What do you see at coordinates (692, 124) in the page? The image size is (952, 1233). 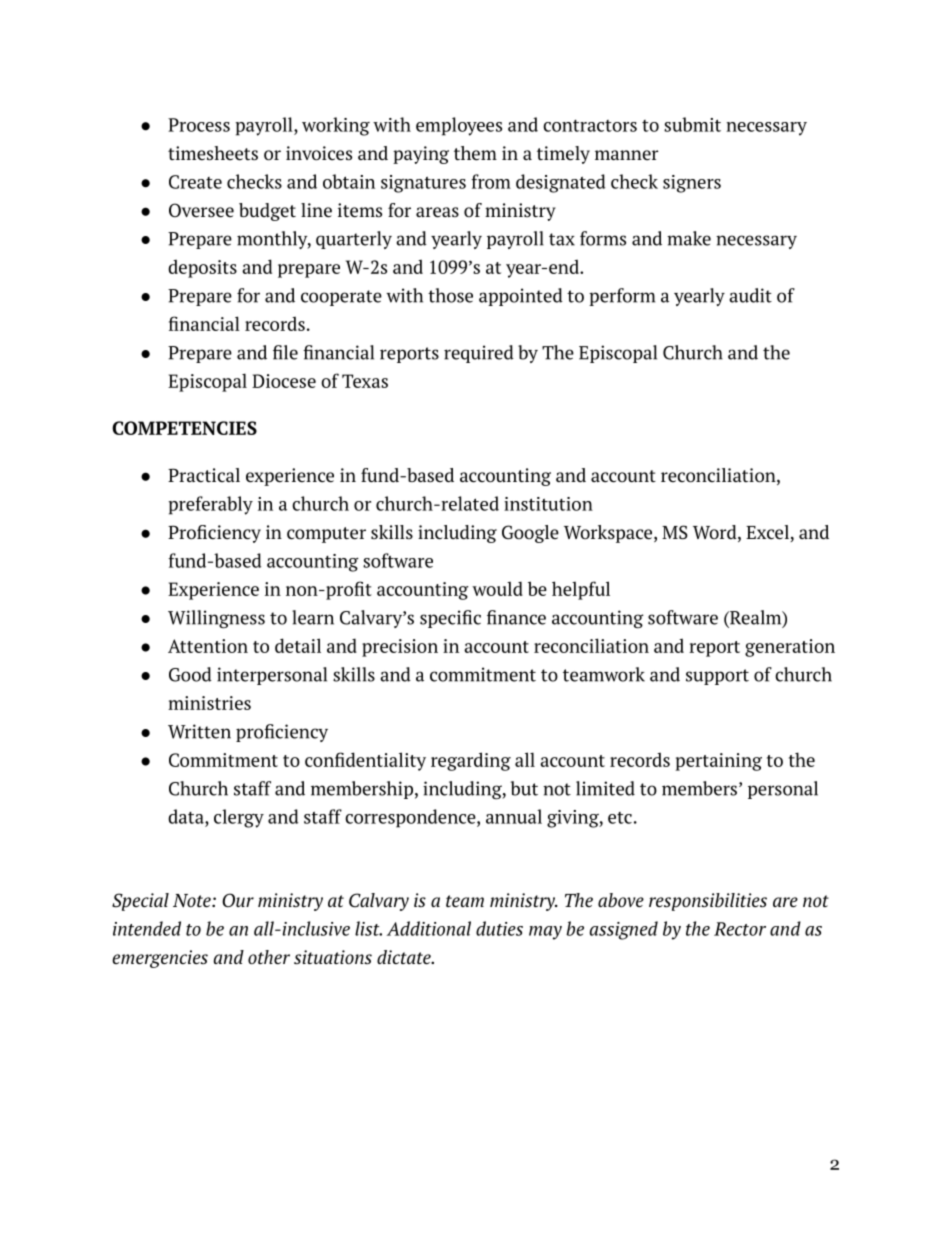 I see `submit` at bounding box center [692, 124].
